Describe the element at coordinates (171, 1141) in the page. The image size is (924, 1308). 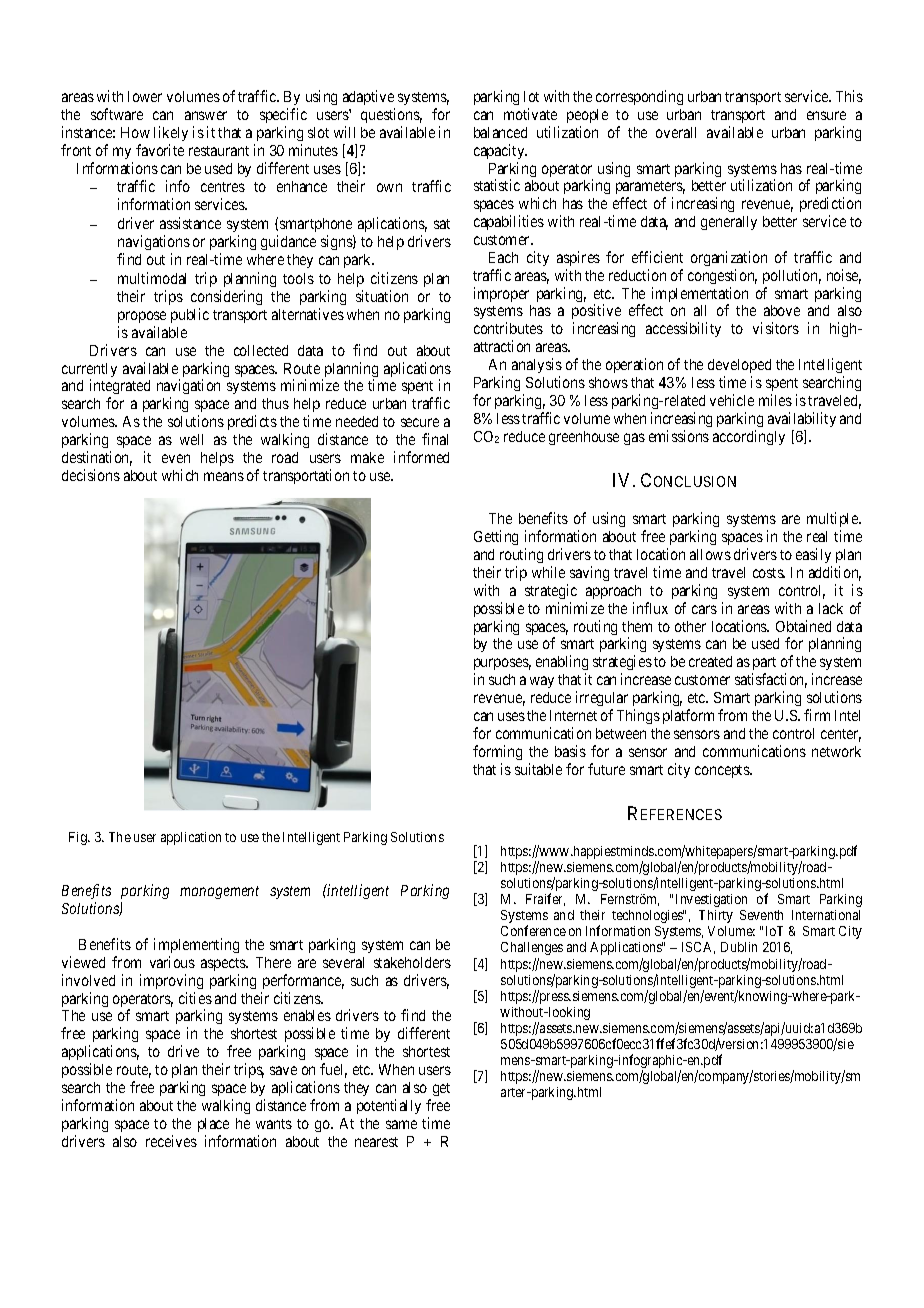
I see `receives` at that location.
